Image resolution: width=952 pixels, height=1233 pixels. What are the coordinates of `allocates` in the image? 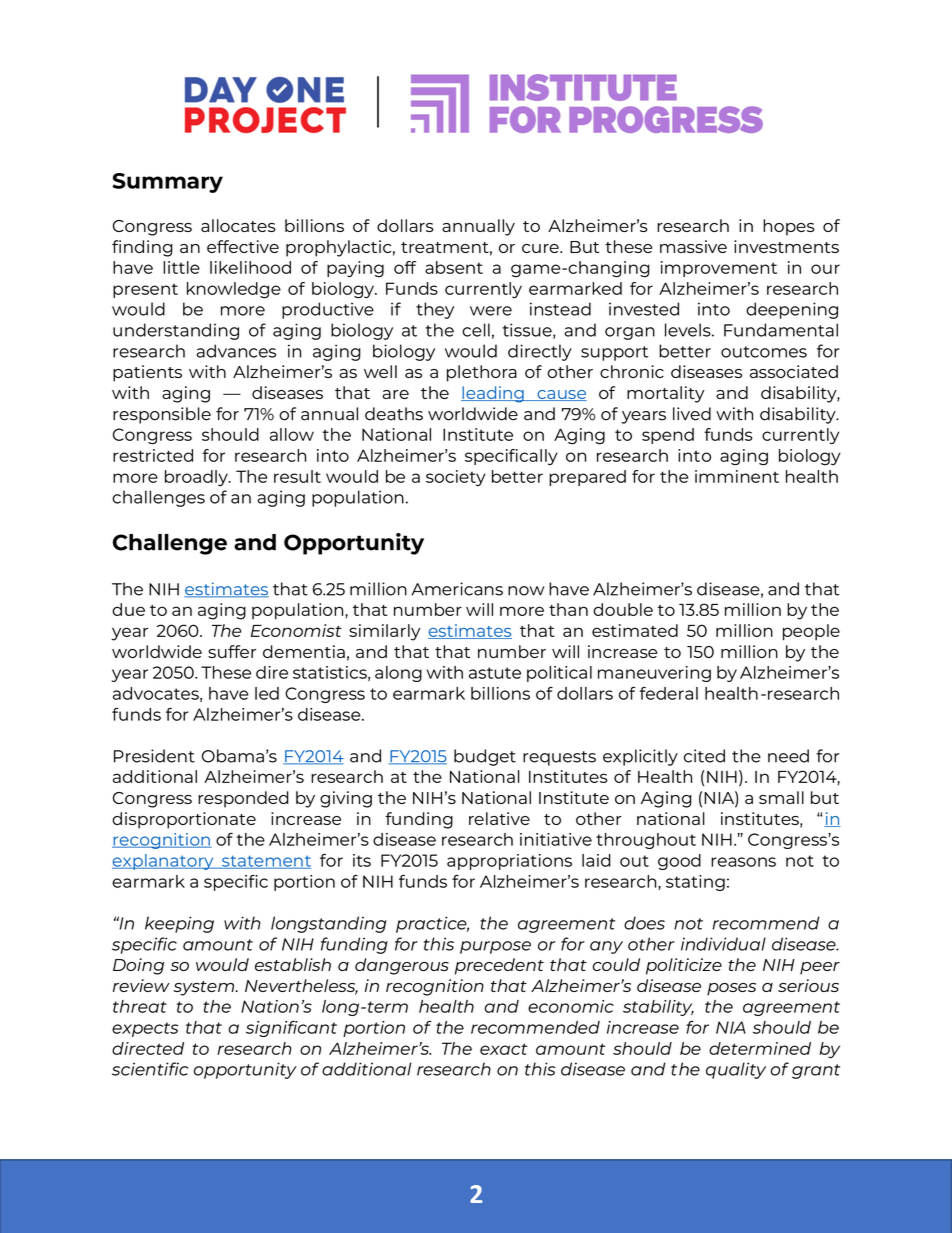 It's located at (238, 225).
